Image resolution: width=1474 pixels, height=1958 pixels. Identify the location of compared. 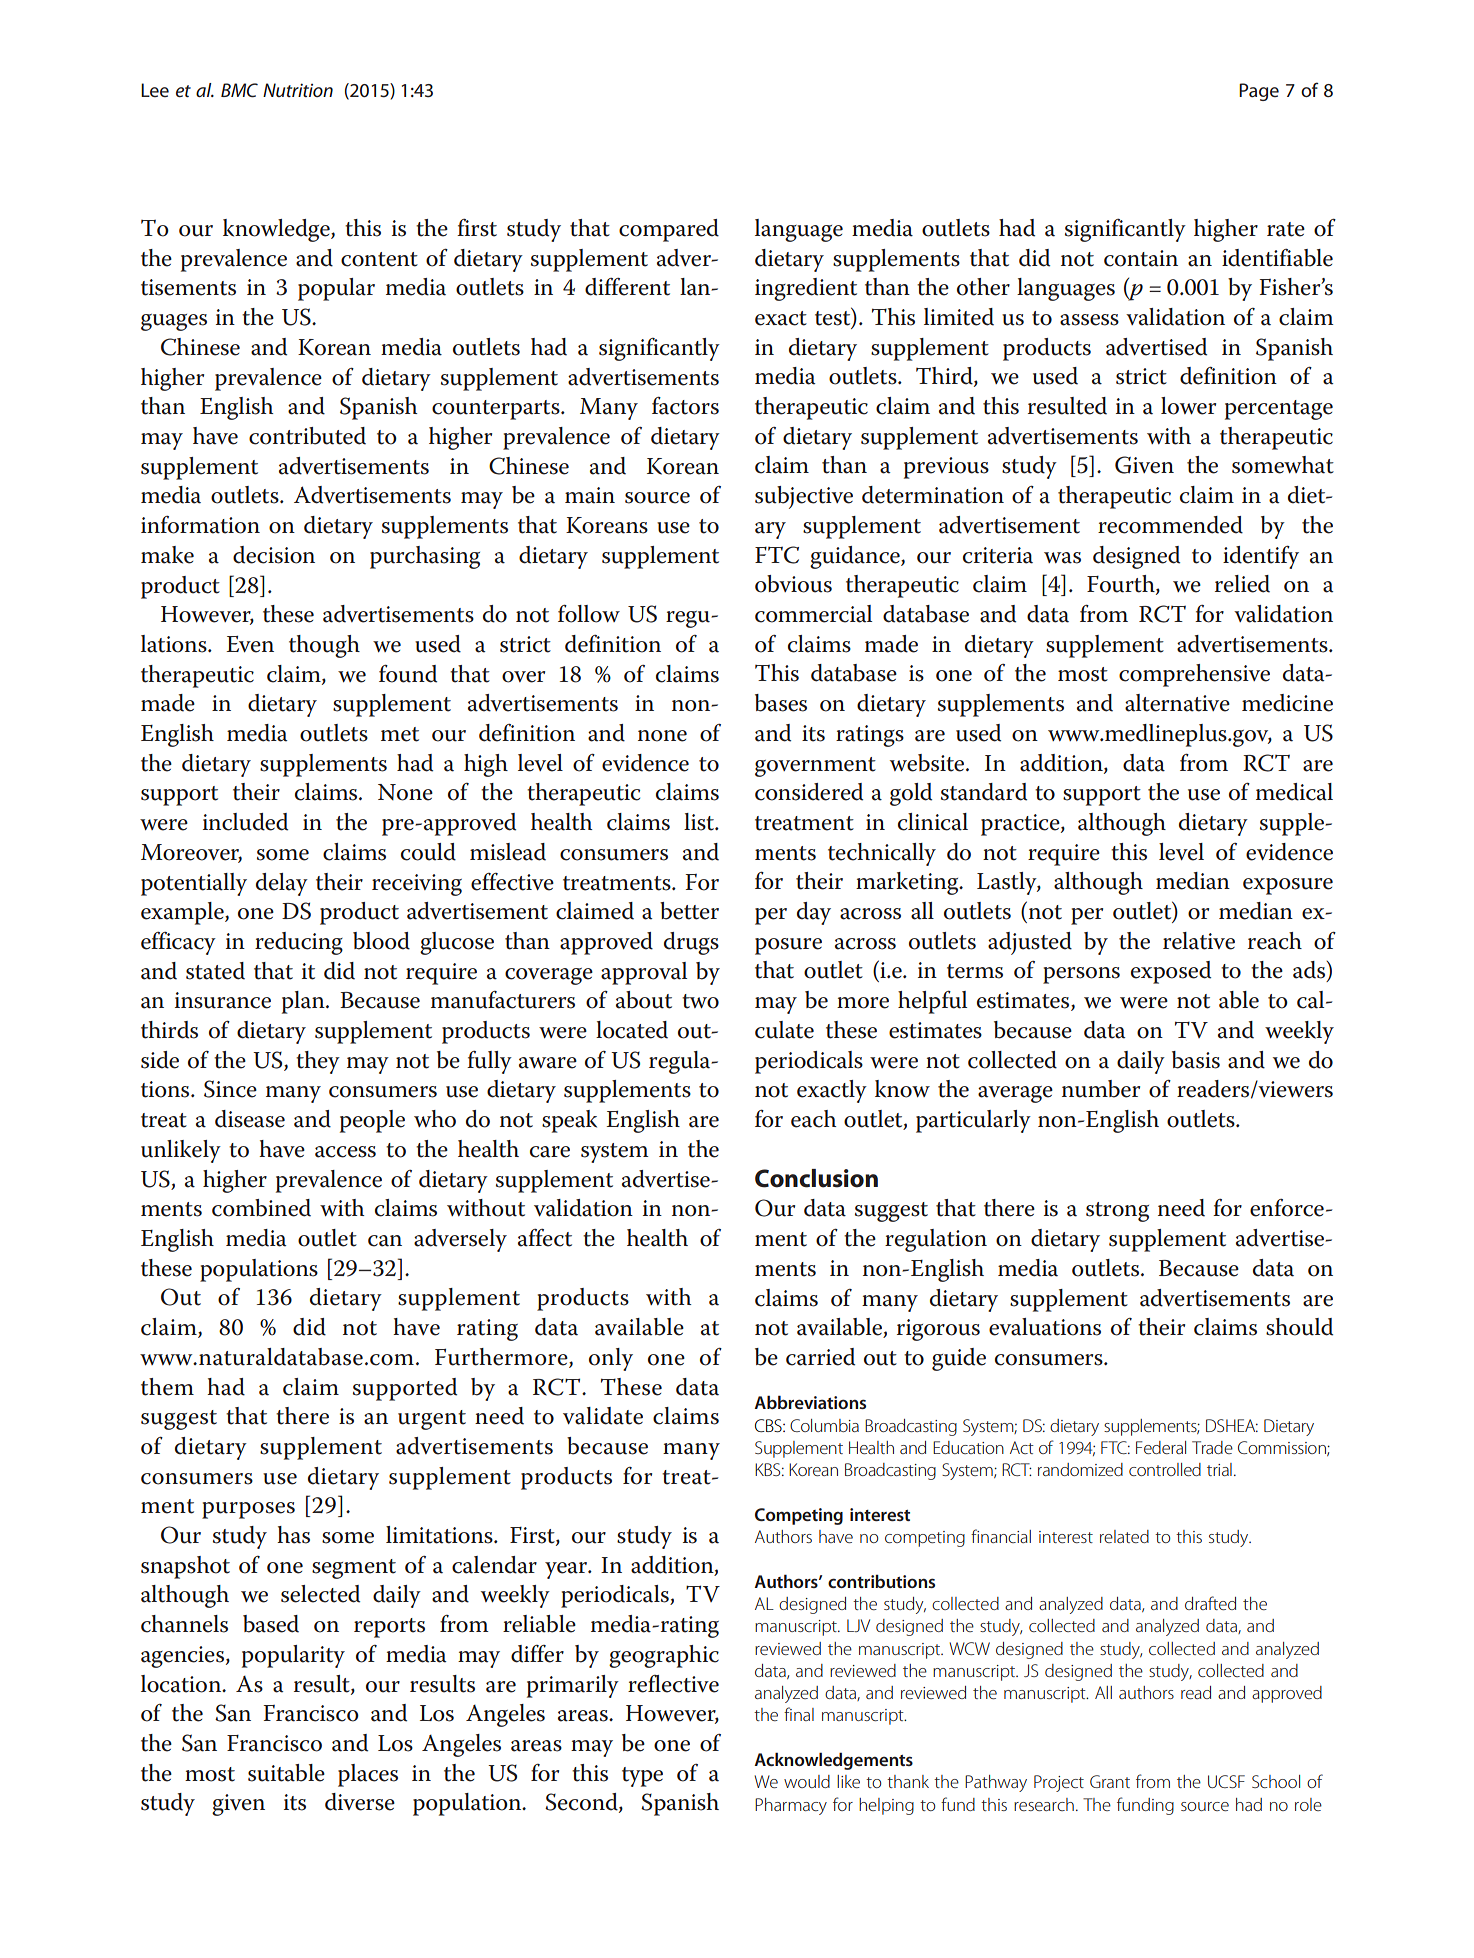
(669, 230).
